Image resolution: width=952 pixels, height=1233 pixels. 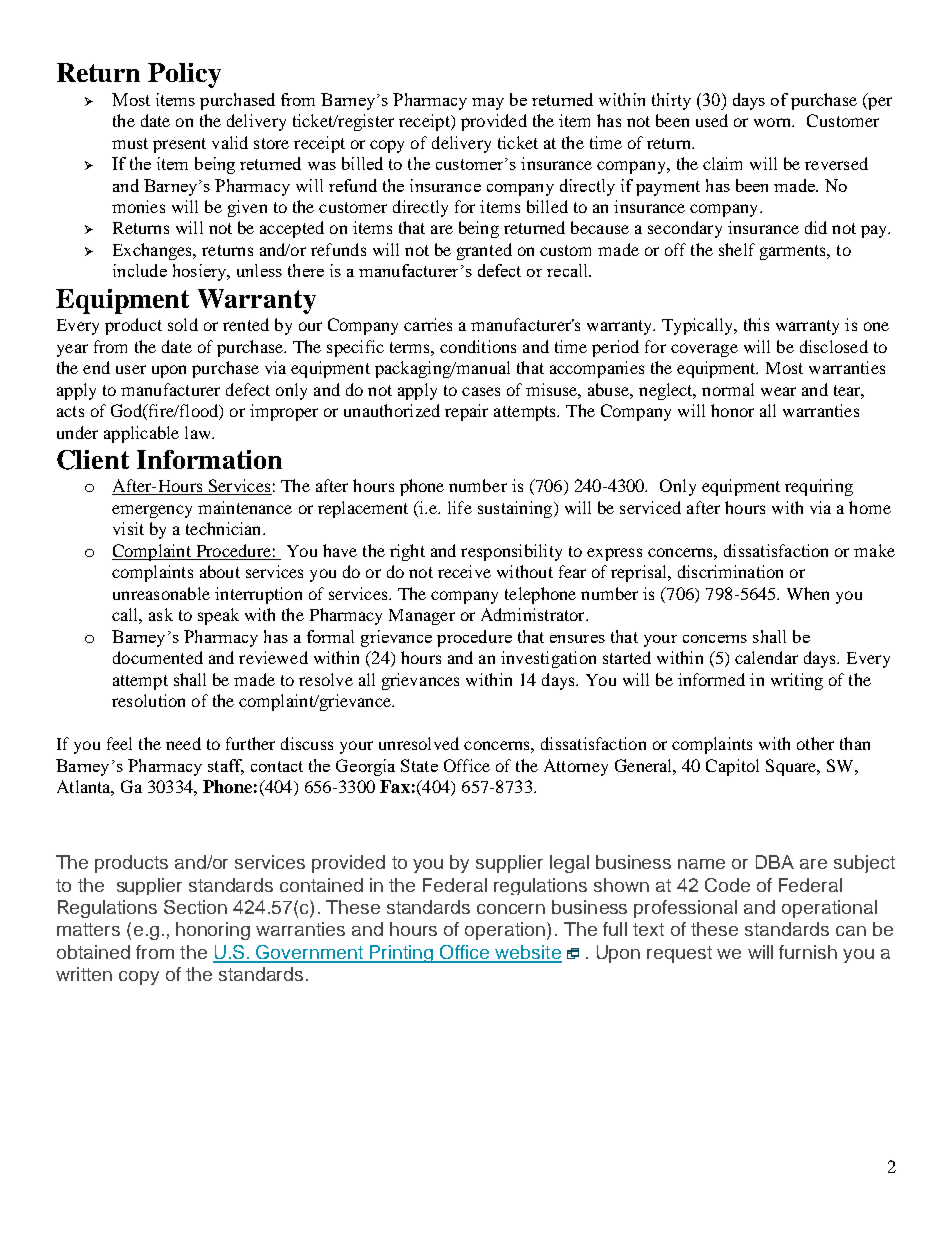 What do you see at coordinates (152, 511) in the page?
I see `emergency` at bounding box center [152, 511].
